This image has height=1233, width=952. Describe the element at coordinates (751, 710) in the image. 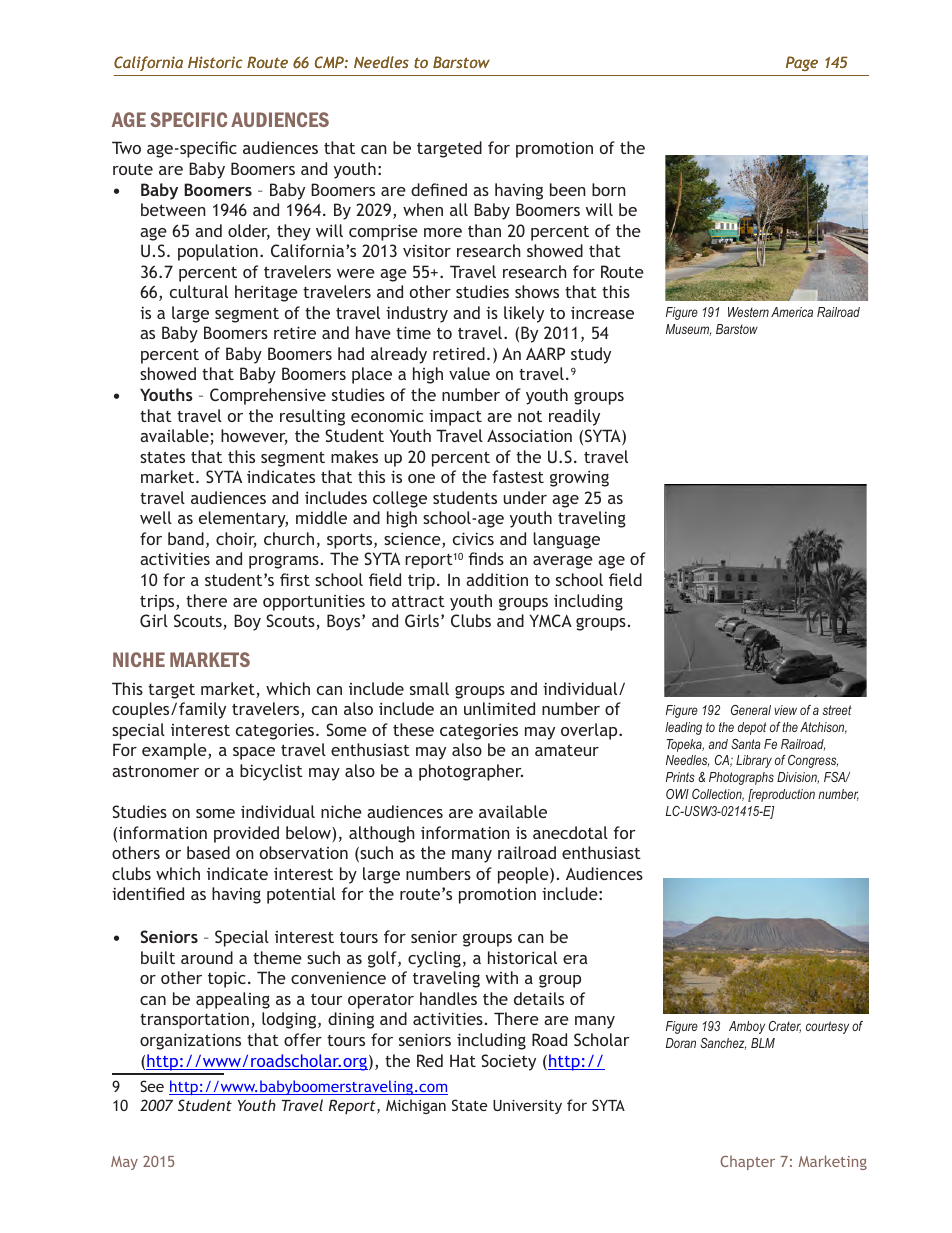

I see `General` at that location.
